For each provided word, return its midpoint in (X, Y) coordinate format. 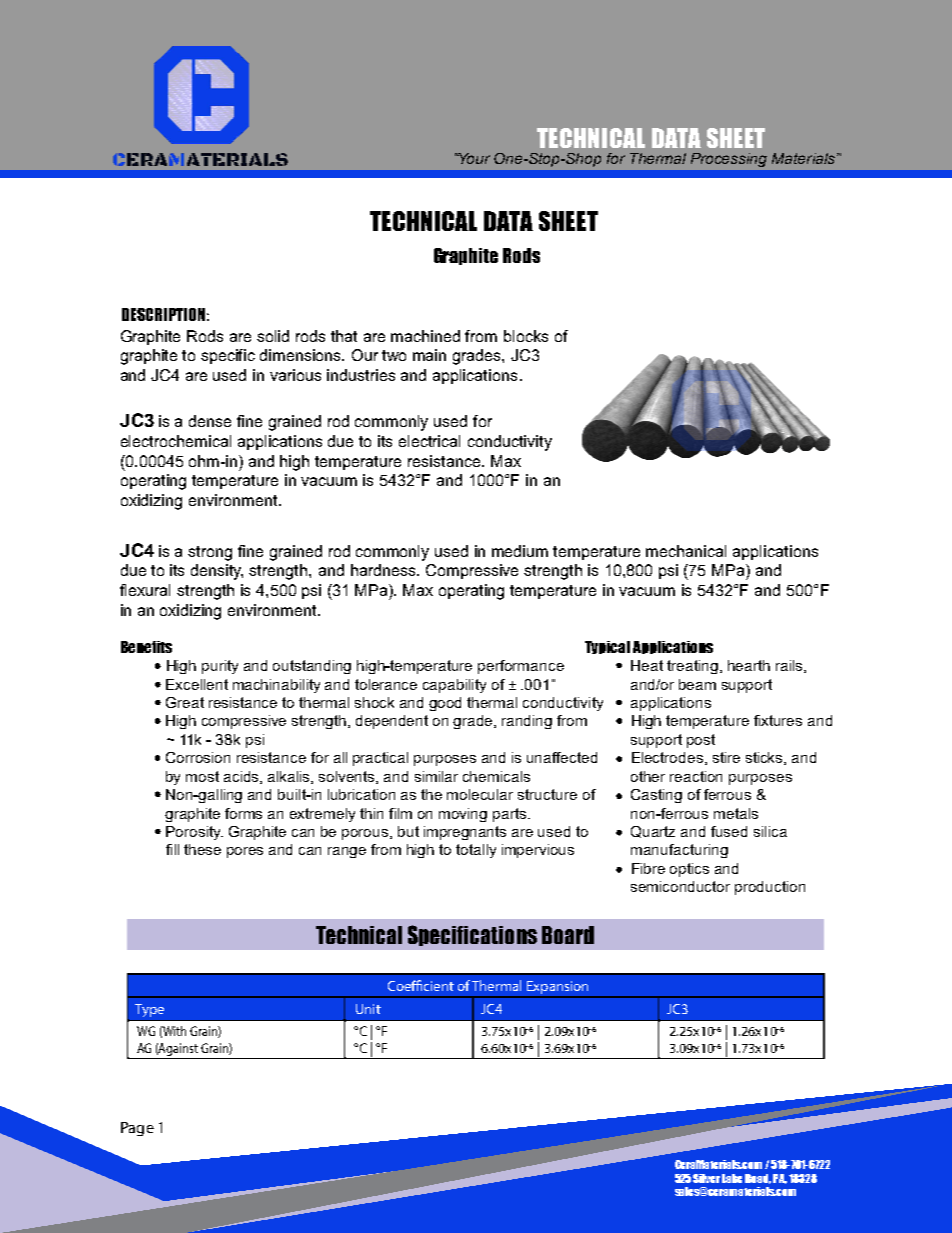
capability (454, 686)
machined (425, 336)
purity (220, 667)
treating (692, 667)
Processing (729, 160)
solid (273, 336)
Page (137, 1129)
